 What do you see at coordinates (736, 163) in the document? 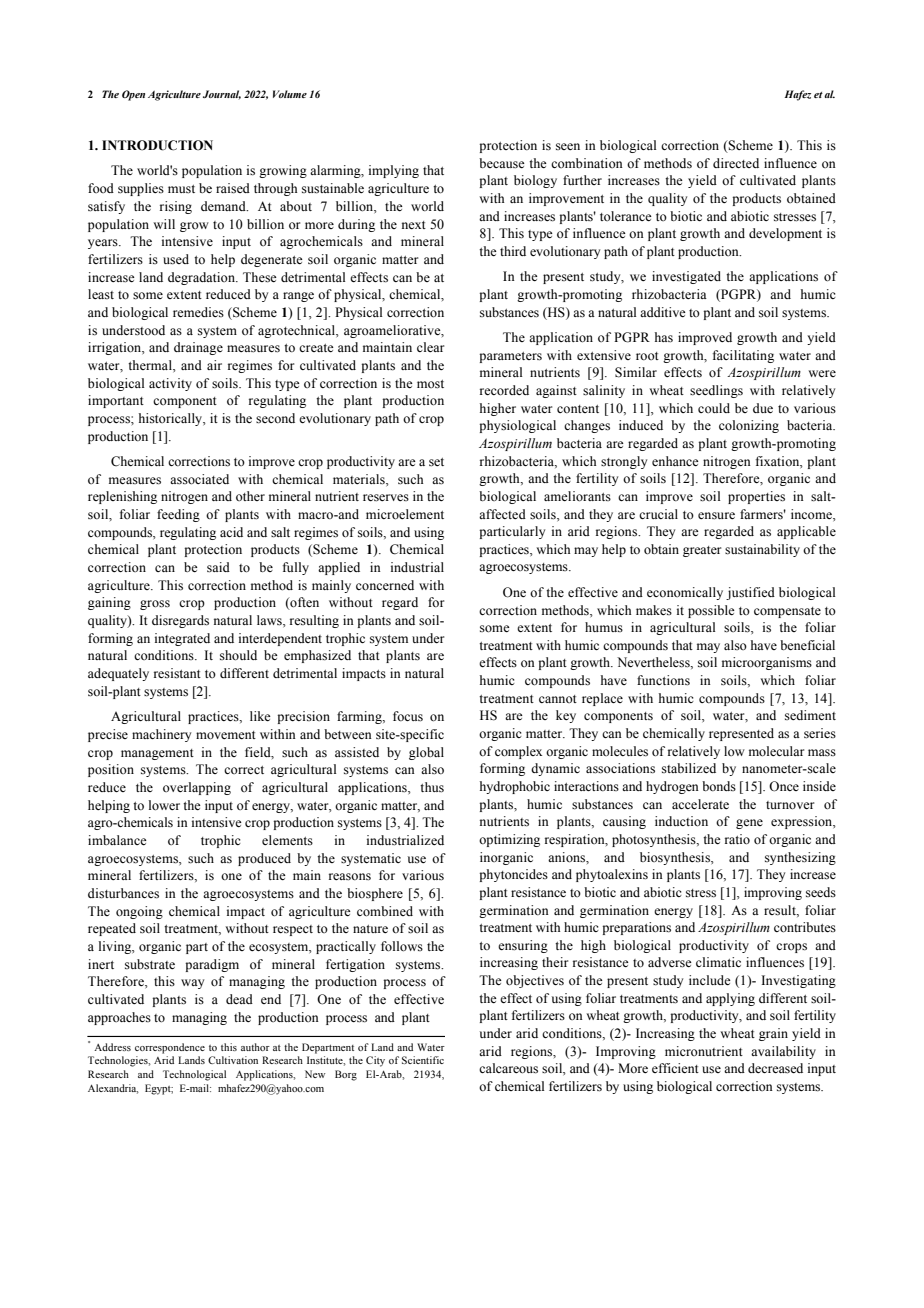
I see `directed` at bounding box center [736, 163].
